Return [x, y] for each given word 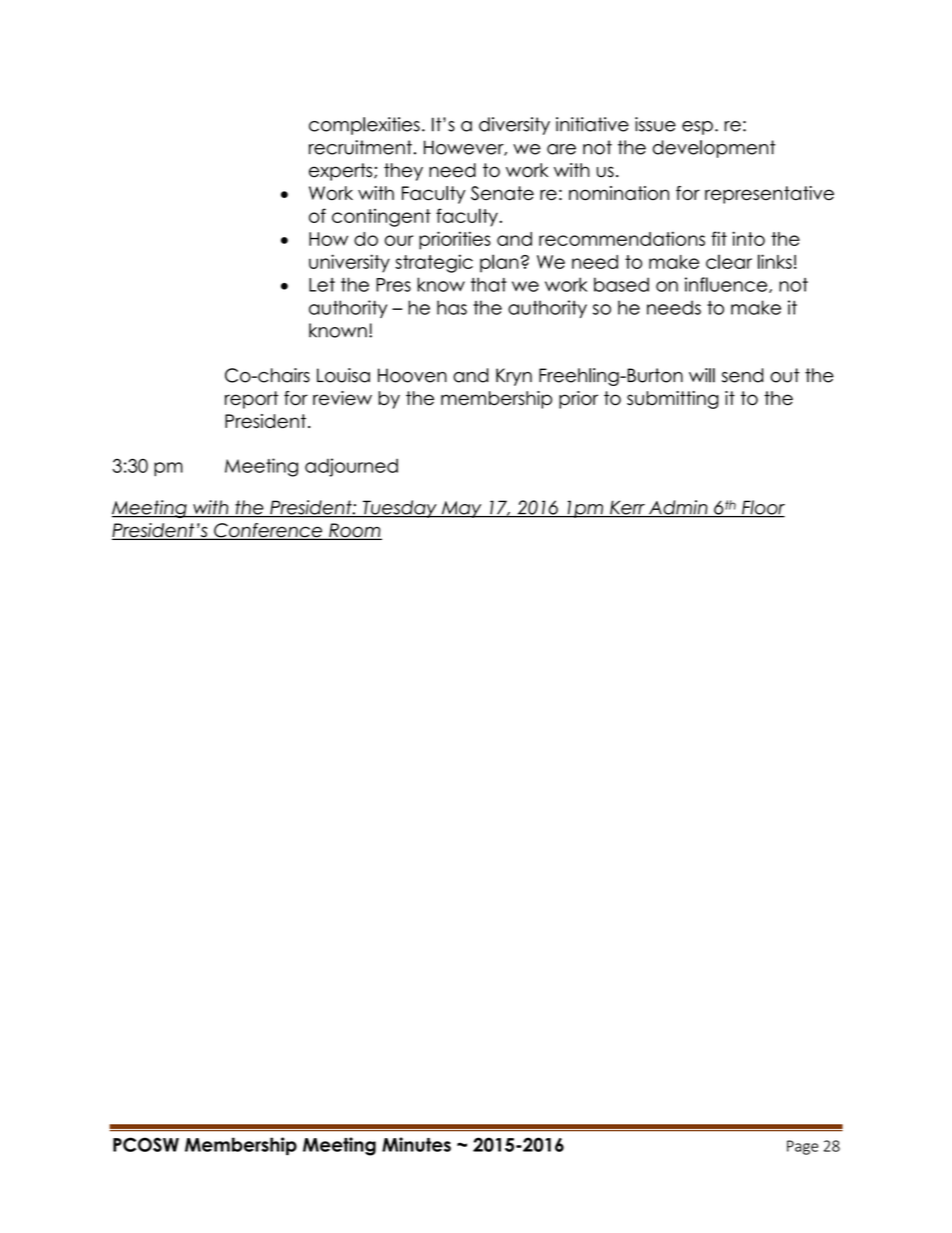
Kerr [627, 508]
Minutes [416, 1144]
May [461, 509]
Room [354, 531]
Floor [762, 508]
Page [802, 1147]
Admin [678, 508]
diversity [514, 126]
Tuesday [399, 509]
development [714, 149]
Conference [268, 531]
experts [342, 172]
